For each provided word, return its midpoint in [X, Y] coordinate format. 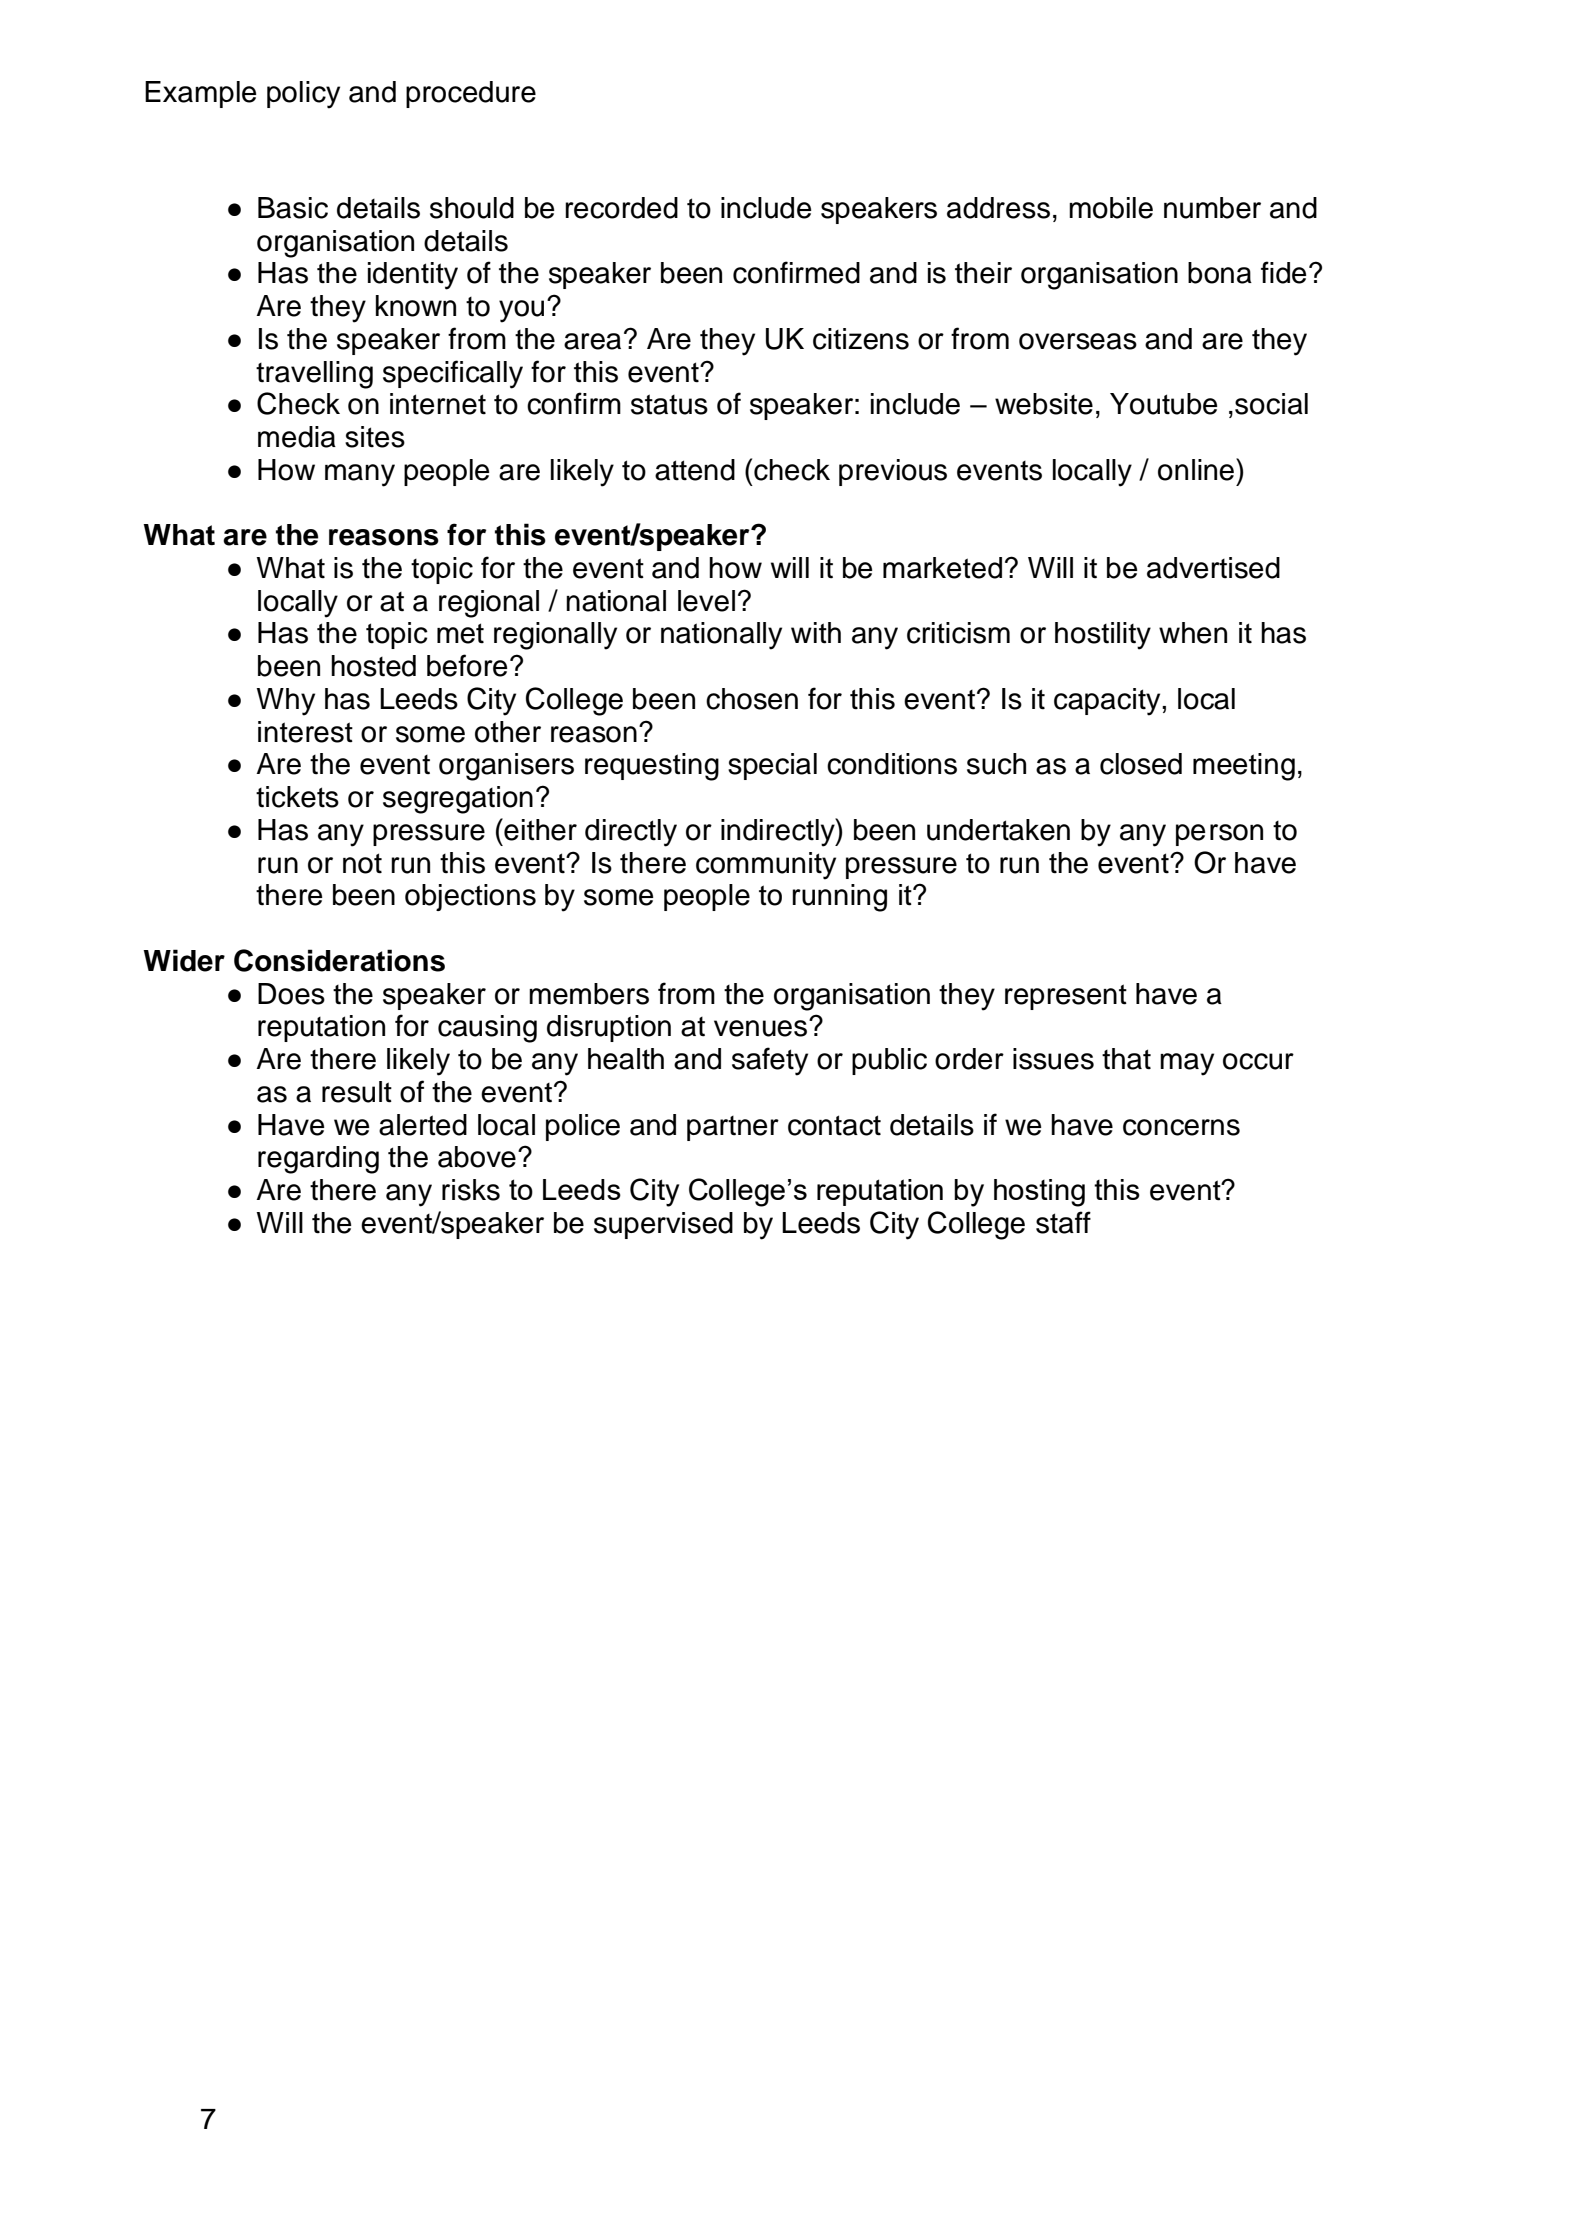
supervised [663, 1225]
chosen [752, 699]
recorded [621, 208]
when [1193, 633]
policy [303, 95]
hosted [373, 666]
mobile [1111, 208]
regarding [318, 1160]
